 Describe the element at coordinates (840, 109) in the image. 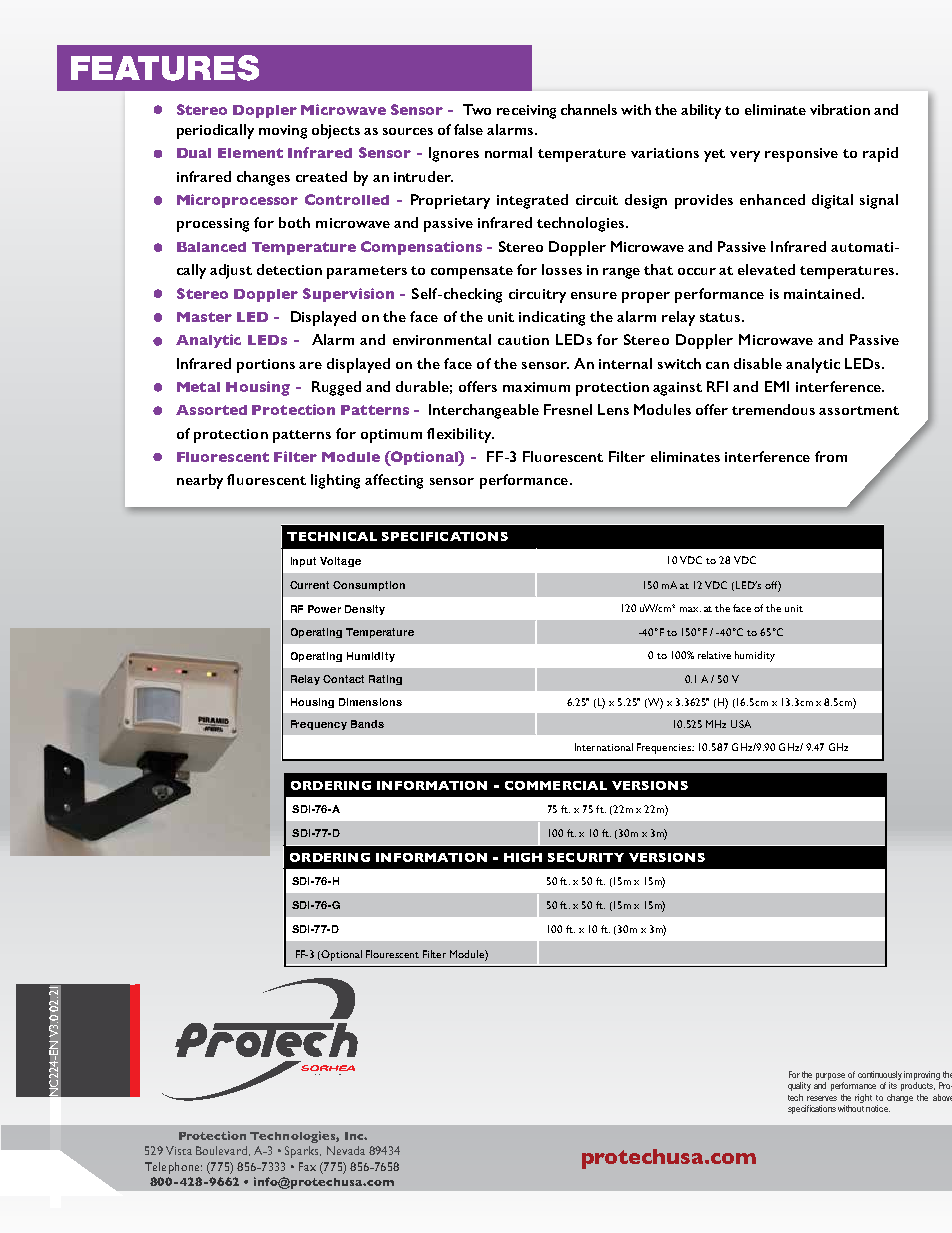

I see `vibration` at that location.
